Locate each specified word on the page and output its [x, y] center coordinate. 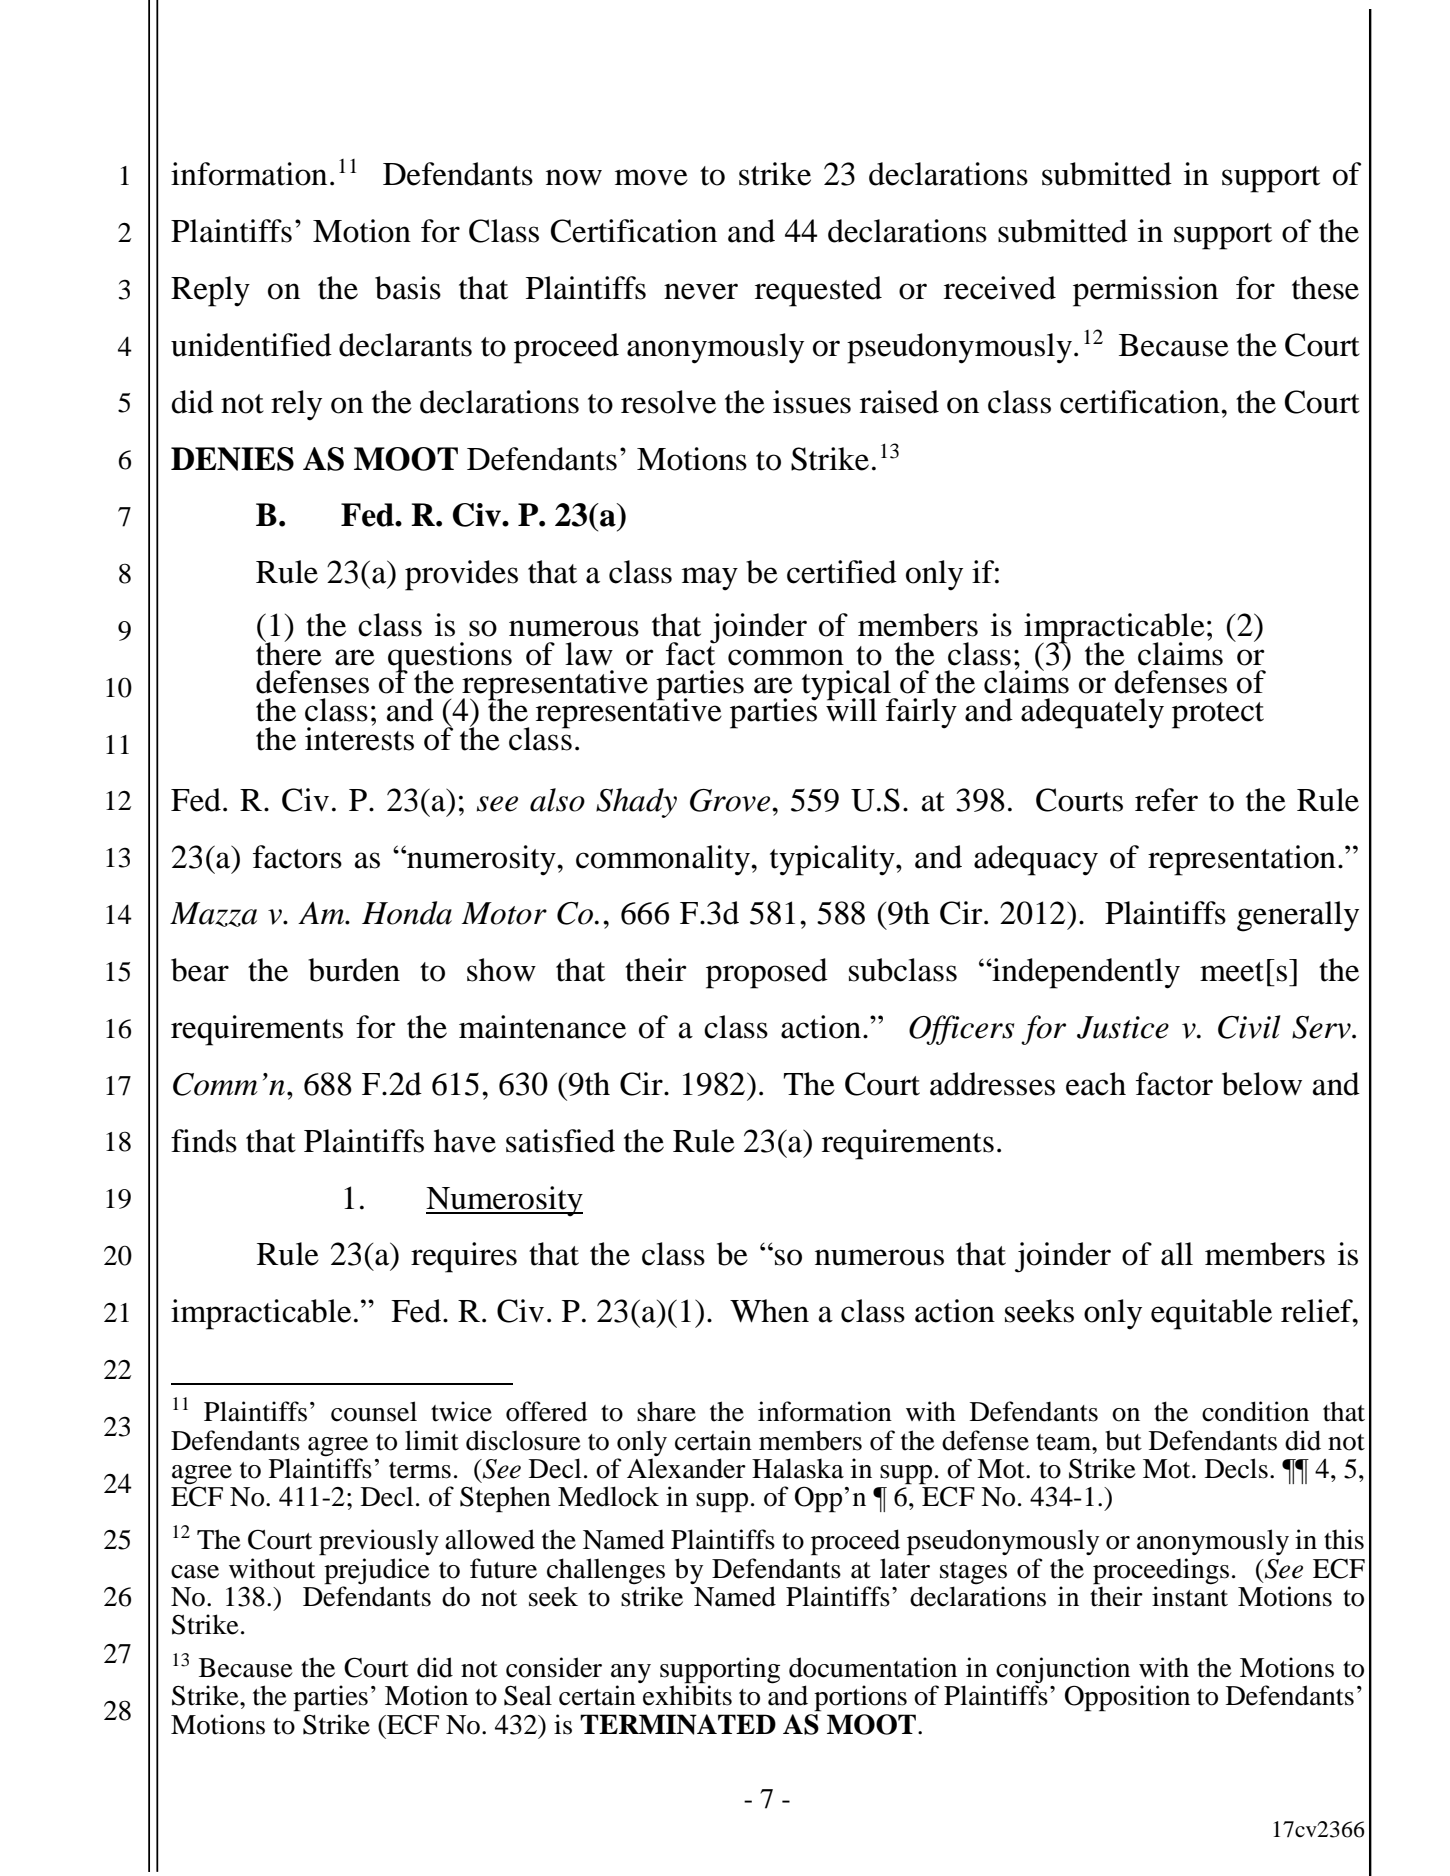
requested [818, 291]
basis [408, 288]
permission [1145, 291]
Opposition [1127, 1698]
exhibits [687, 1695]
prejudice [377, 1571]
